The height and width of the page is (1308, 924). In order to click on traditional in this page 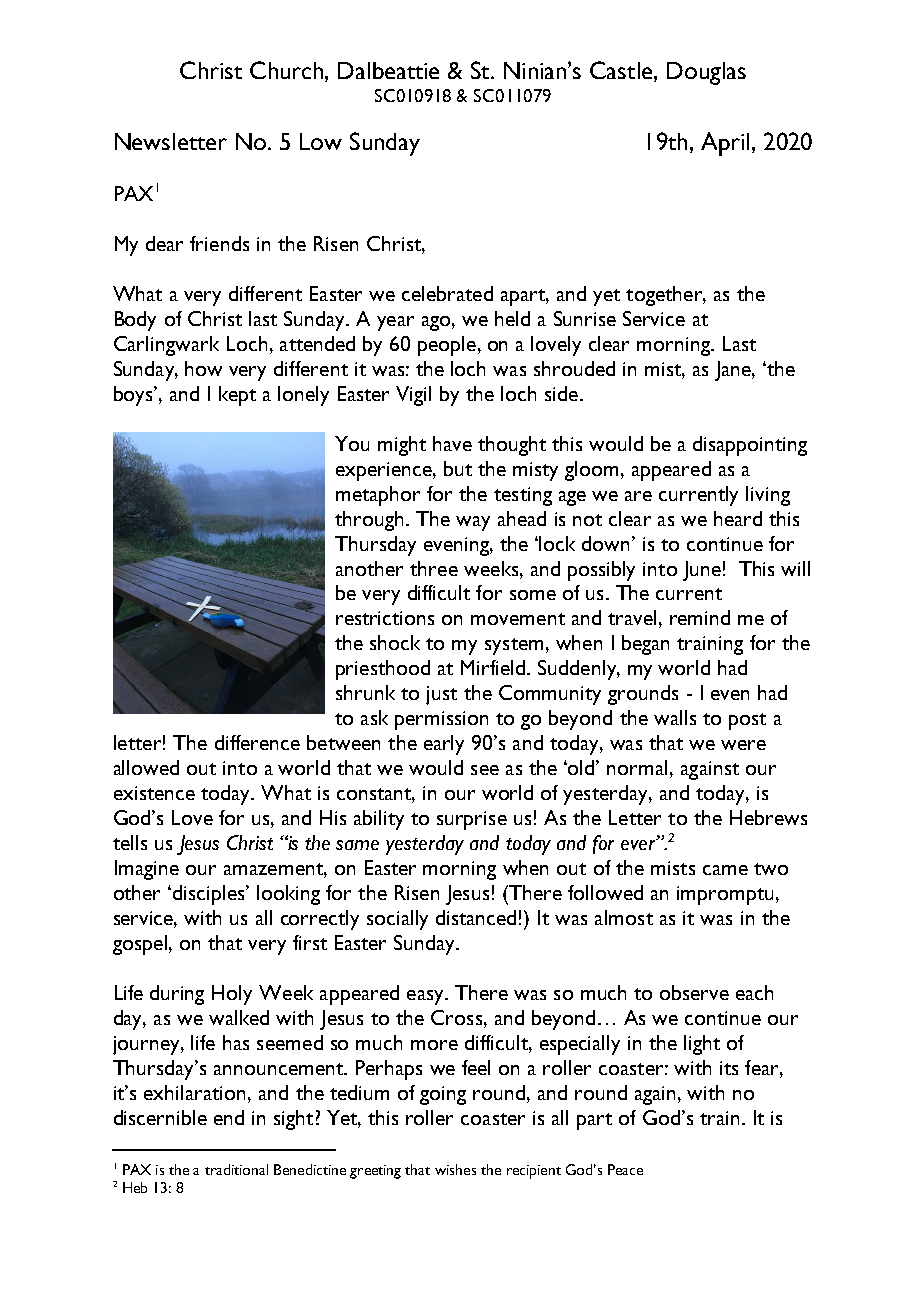, I will do `click(236, 1169)`.
